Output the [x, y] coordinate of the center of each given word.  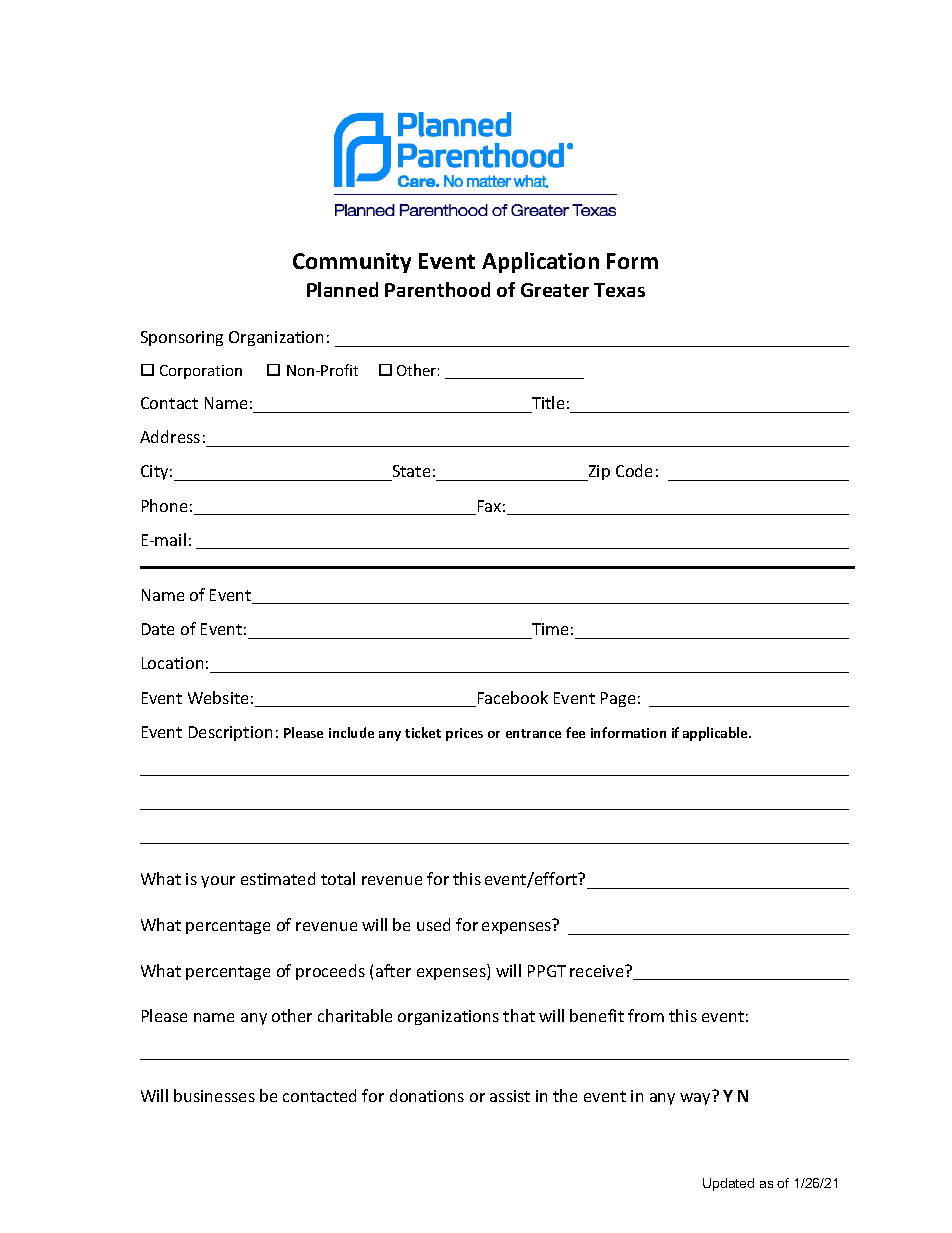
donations [427, 1095]
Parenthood [437, 289]
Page [618, 699]
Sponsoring [182, 338]
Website [218, 697]
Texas [619, 290]
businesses [214, 1095]
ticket [423, 732]
